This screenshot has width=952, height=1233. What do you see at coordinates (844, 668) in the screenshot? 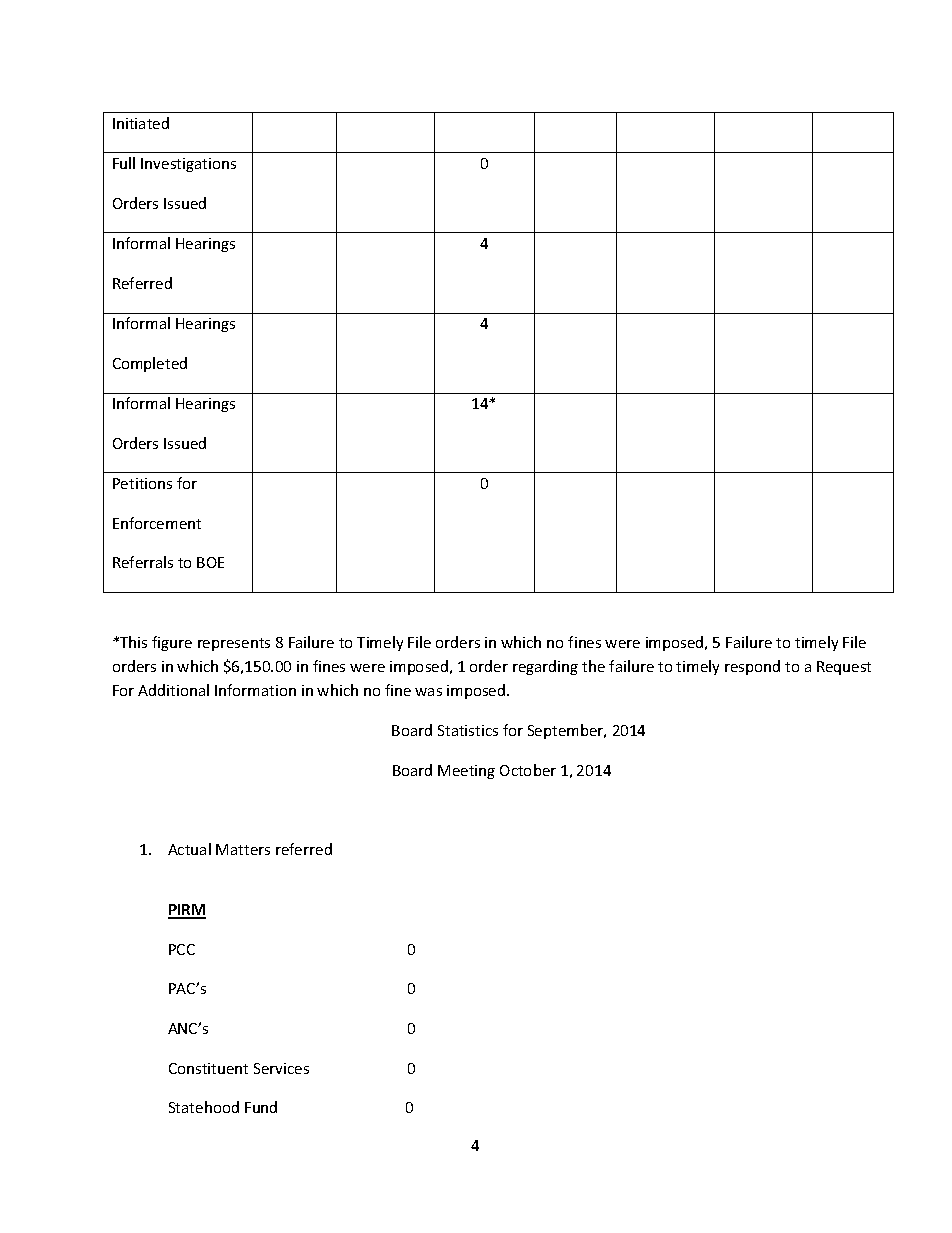
I see `Request` at bounding box center [844, 668].
